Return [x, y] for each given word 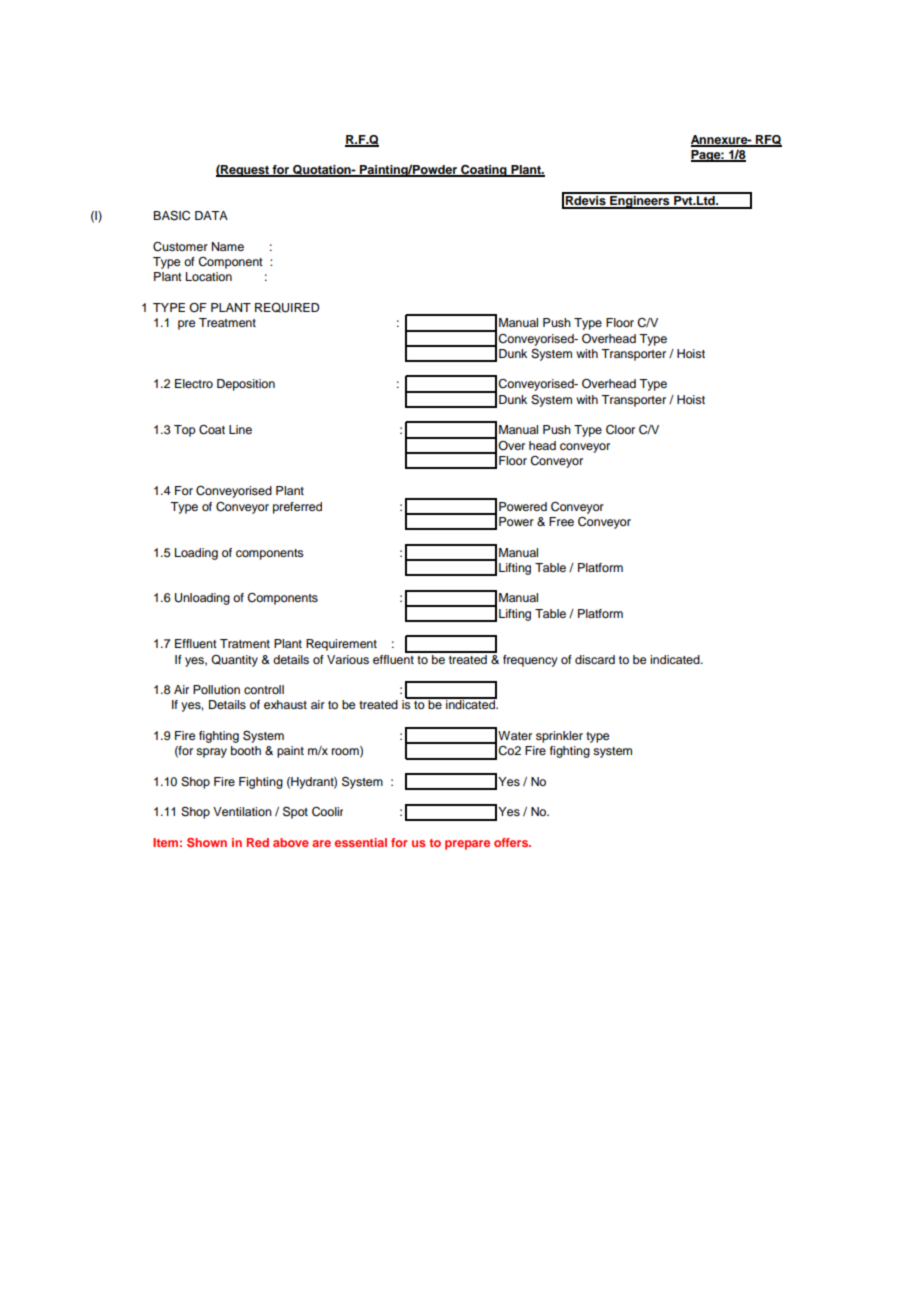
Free [561, 521]
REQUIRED [287, 308]
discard [595, 659]
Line [240, 429]
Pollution [216, 689]
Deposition [246, 385]
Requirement [341, 645]
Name [228, 246]
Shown [207, 842]
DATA [211, 215]
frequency [530, 661]
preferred [297, 508]
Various [348, 659]
